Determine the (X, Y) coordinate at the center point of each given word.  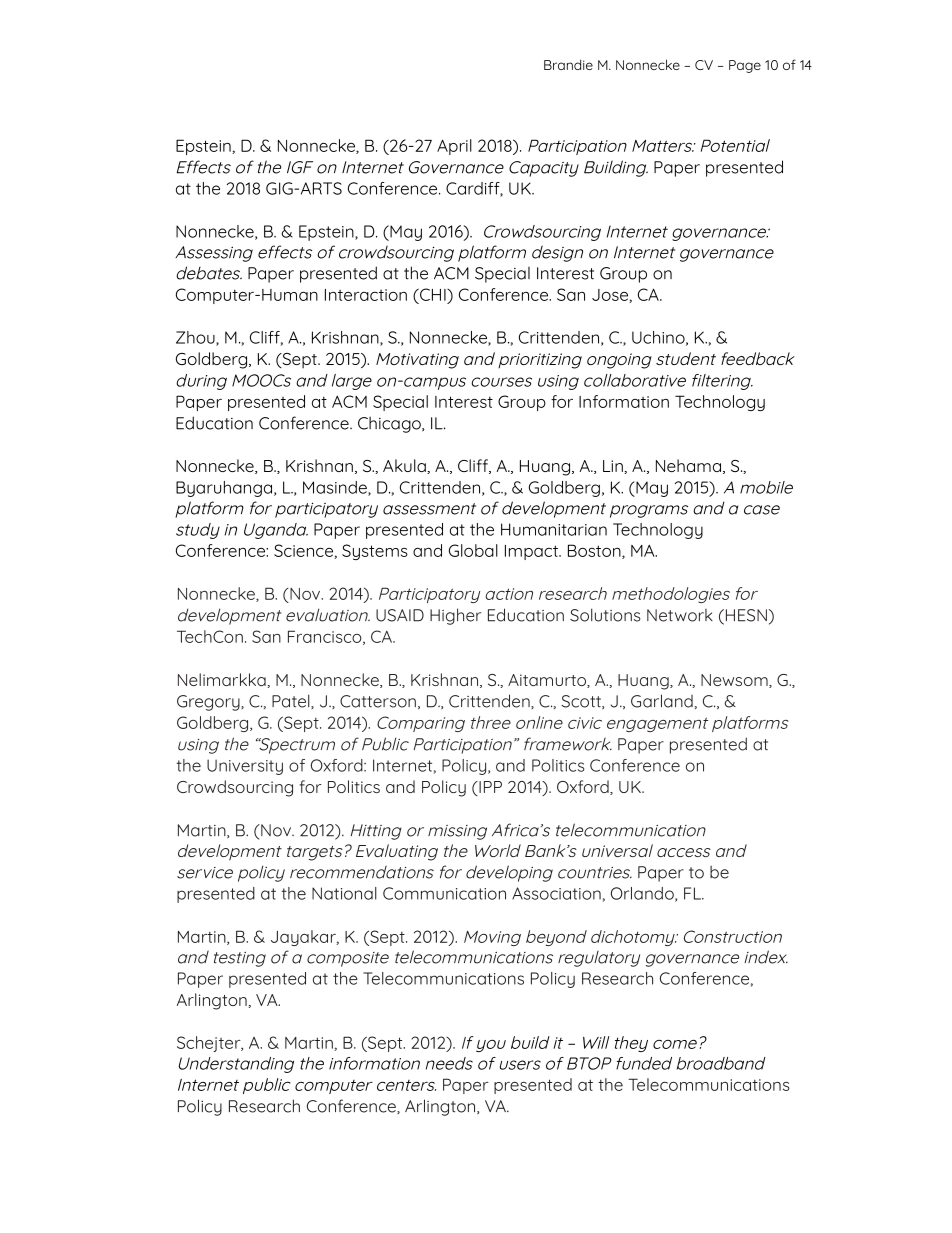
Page (745, 66)
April (454, 147)
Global (473, 550)
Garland (662, 701)
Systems (375, 552)
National (344, 893)
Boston (595, 551)
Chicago (390, 424)
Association (556, 893)
